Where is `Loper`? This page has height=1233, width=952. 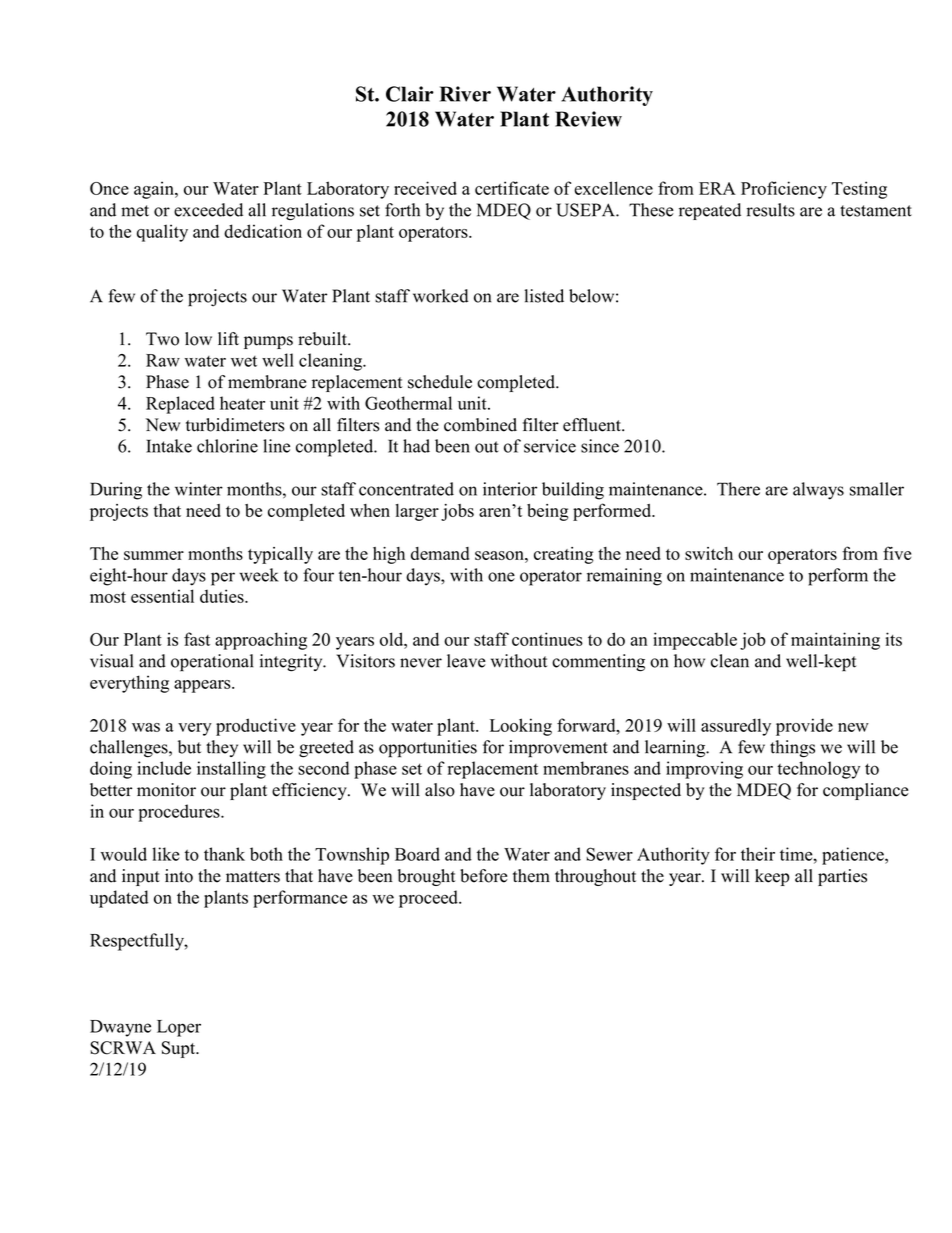 Loper is located at coordinates (179, 1028).
